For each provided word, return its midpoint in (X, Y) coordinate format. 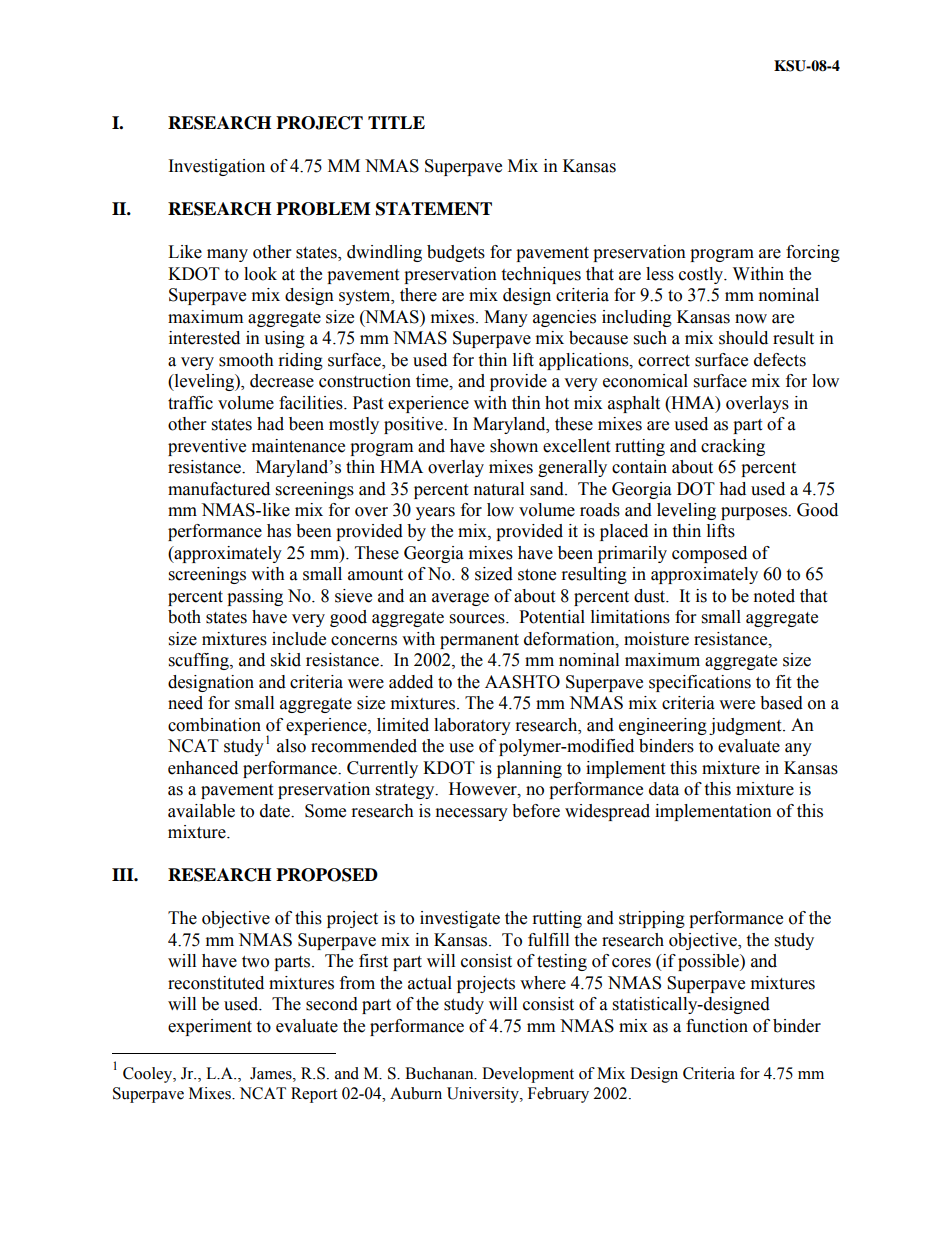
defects (780, 360)
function (717, 1026)
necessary (472, 814)
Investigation (217, 167)
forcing (813, 253)
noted (774, 596)
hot (557, 403)
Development (528, 1075)
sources (478, 619)
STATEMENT (434, 209)
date (276, 811)
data (664, 789)
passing (255, 597)
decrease (282, 381)
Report (314, 1095)
